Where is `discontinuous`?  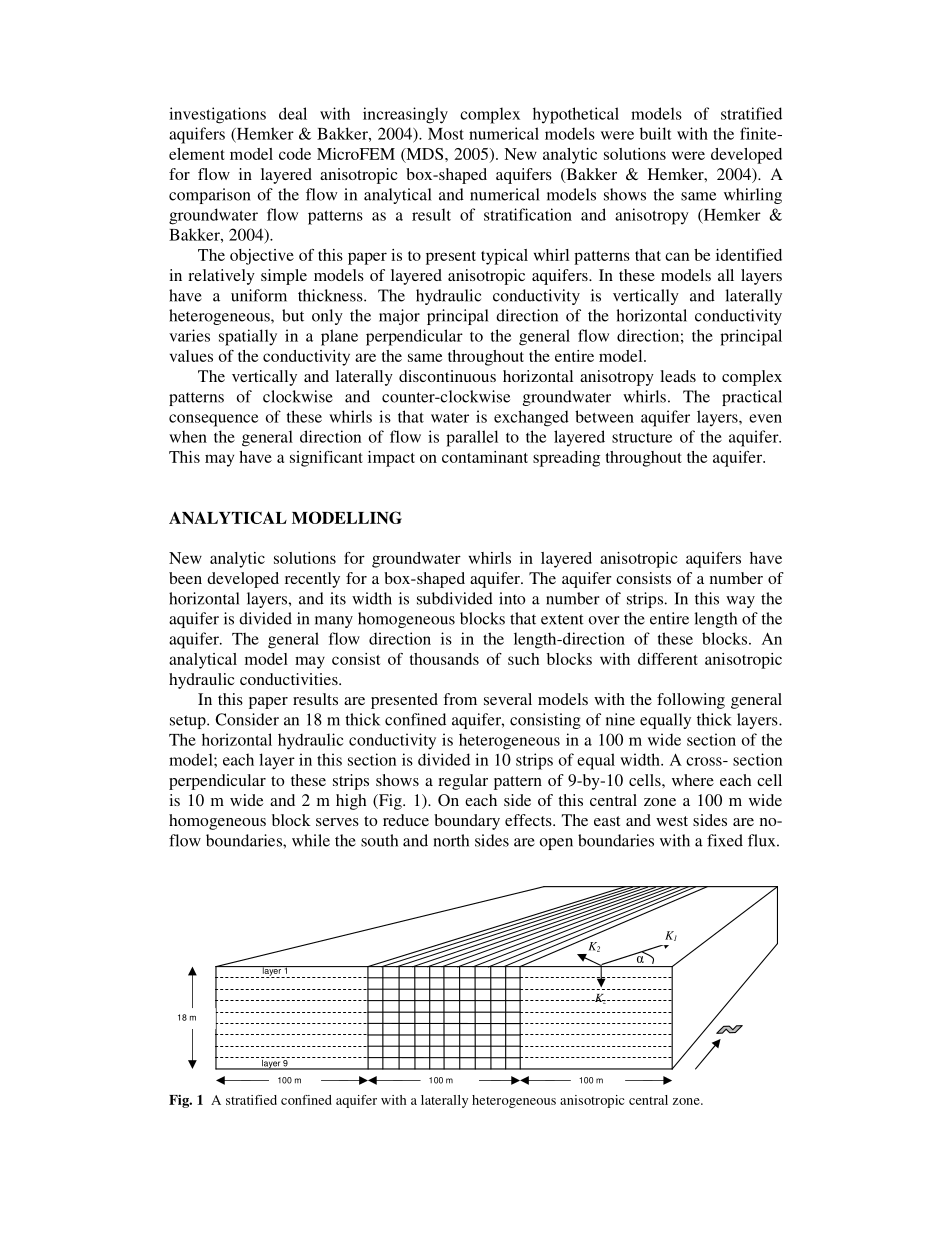 discontinuous is located at coordinates (447, 376).
